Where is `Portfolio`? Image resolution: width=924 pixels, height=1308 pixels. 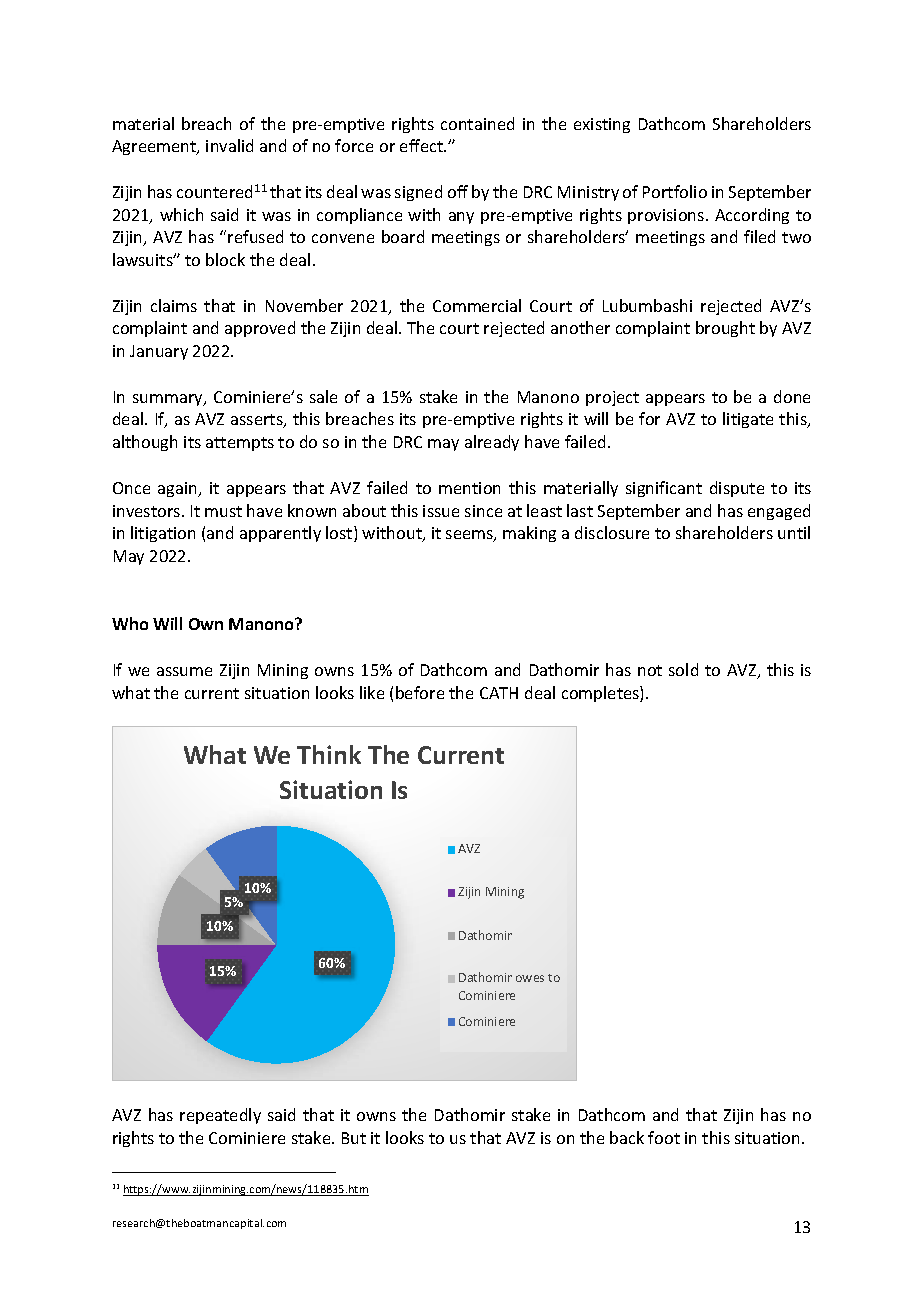
Portfolio is located at coordinates (675, 191).
